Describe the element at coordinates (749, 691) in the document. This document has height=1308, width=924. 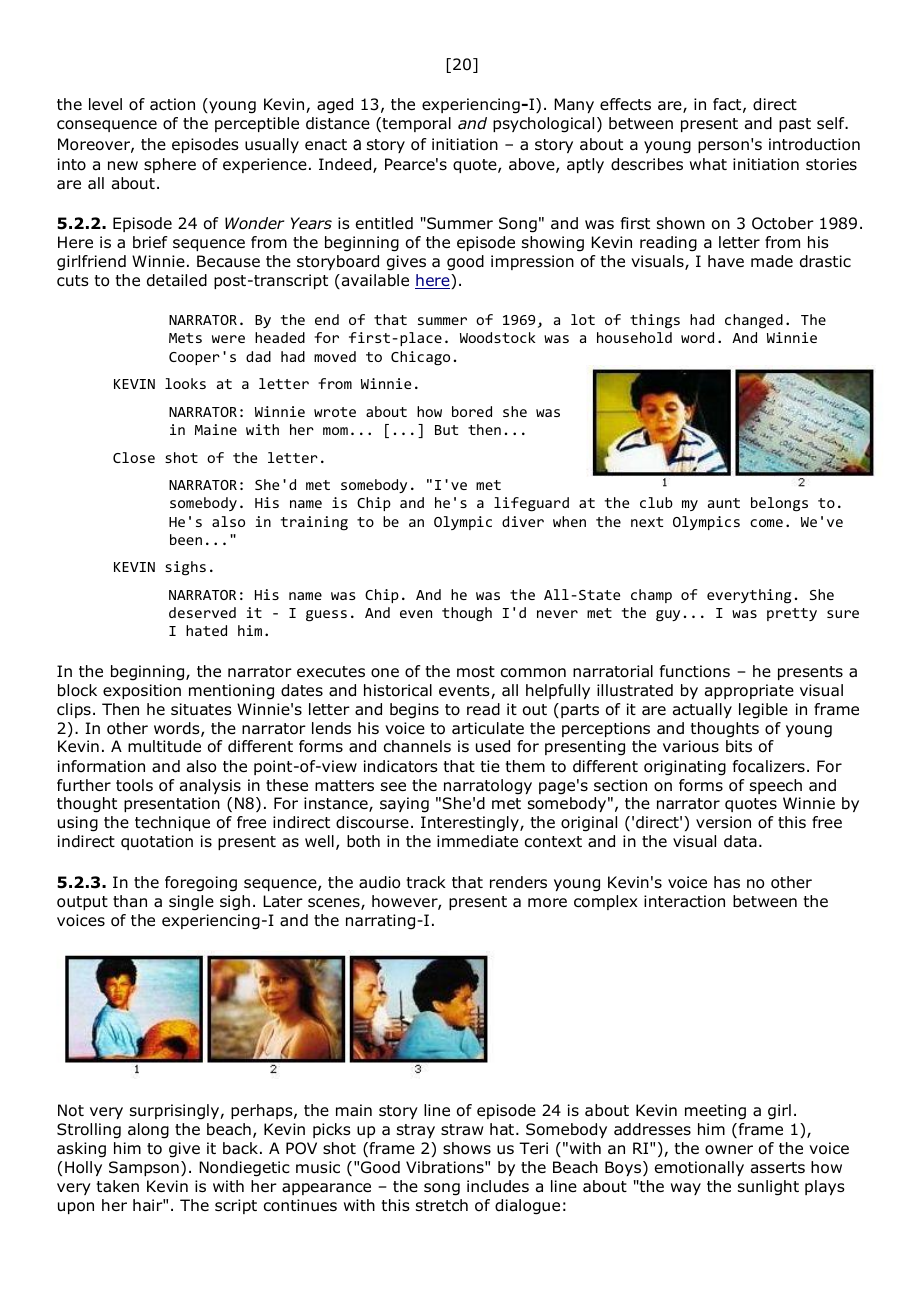
I see `appropriate` at that location.
